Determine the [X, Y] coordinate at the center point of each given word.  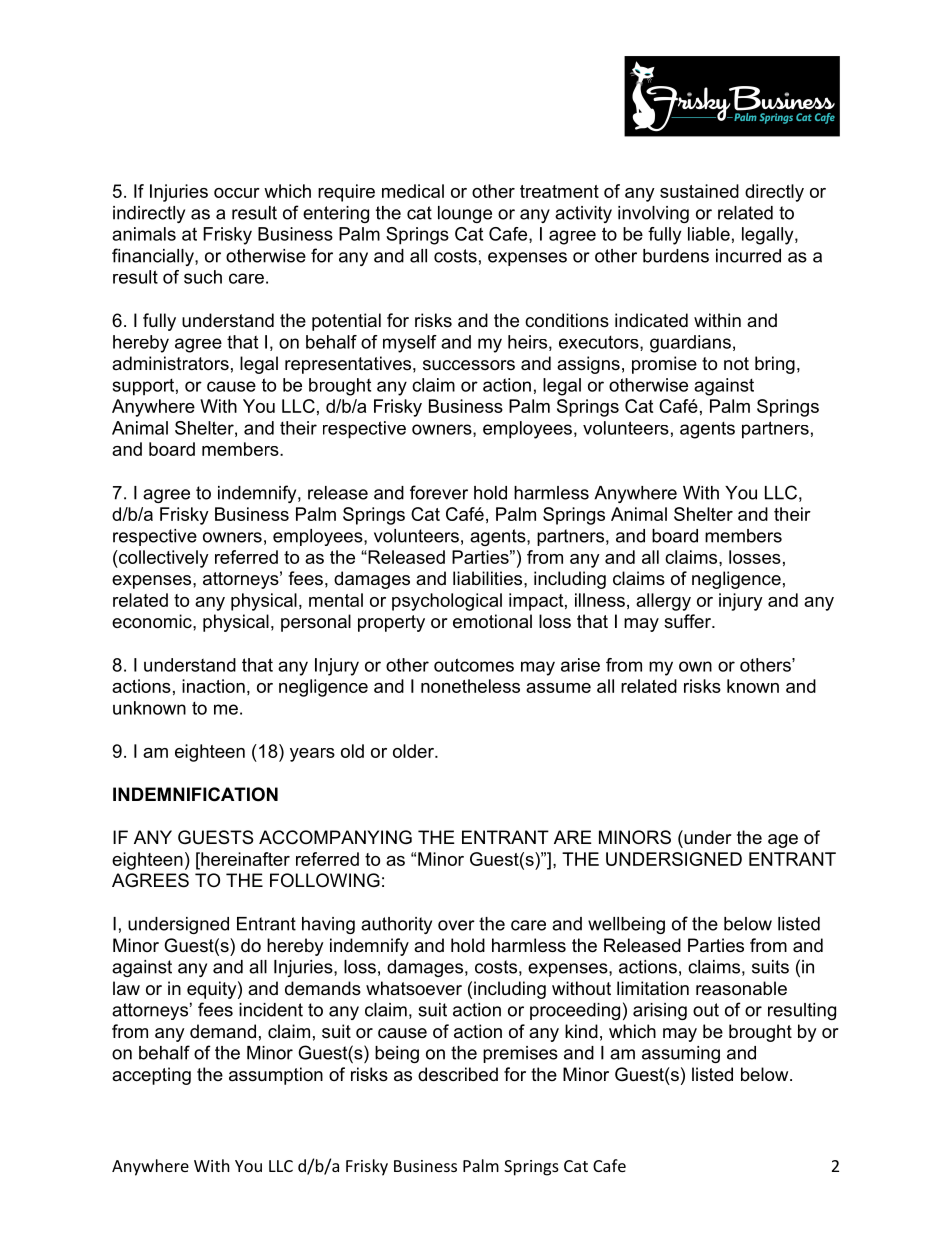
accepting [151, 1076]
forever [439, 492]
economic [153, 621]
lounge [465, 214]
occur [237, 193]
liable [709, 234]
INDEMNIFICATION [195, 794]
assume [558, 688]
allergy [663, 602]
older [414, 751]
